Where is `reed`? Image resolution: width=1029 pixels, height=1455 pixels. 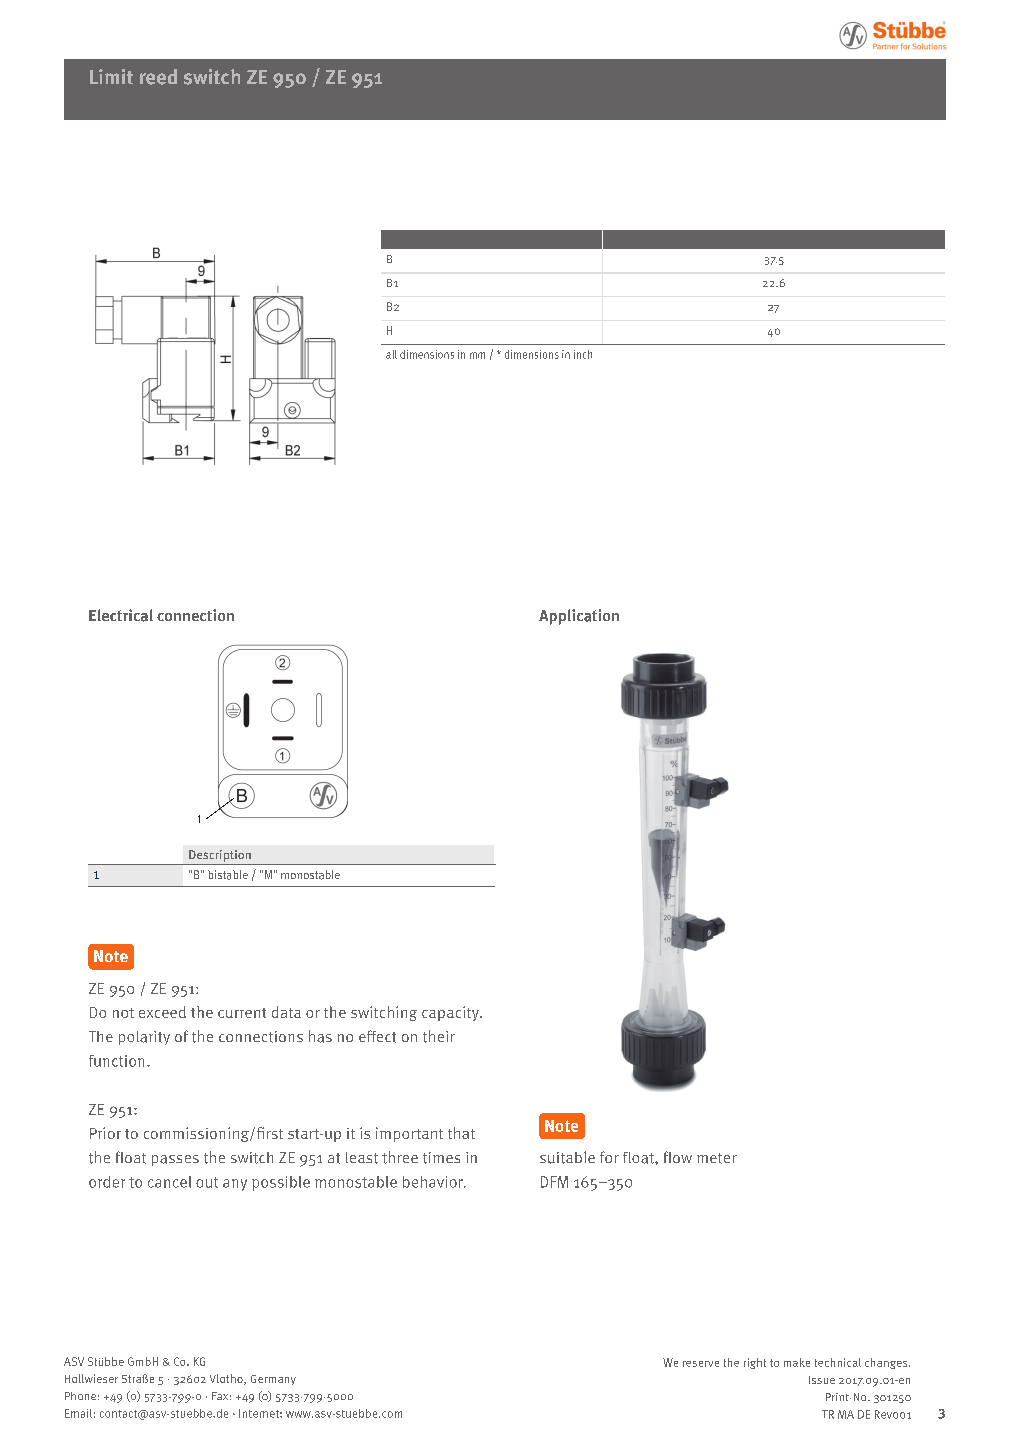
reed is located at coordinates (158, 77).
